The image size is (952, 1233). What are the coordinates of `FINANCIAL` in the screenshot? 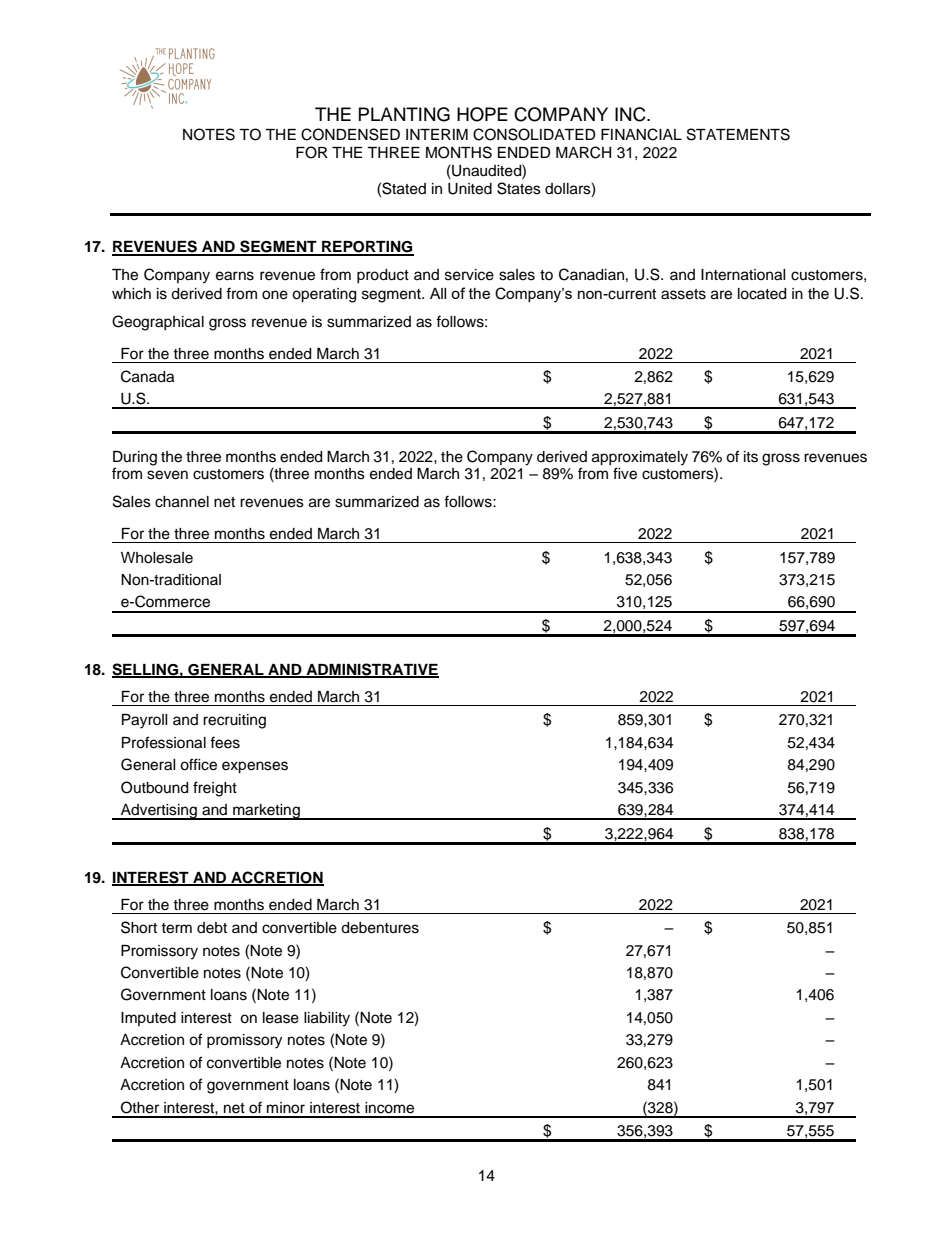 It's located at (641, 134).
